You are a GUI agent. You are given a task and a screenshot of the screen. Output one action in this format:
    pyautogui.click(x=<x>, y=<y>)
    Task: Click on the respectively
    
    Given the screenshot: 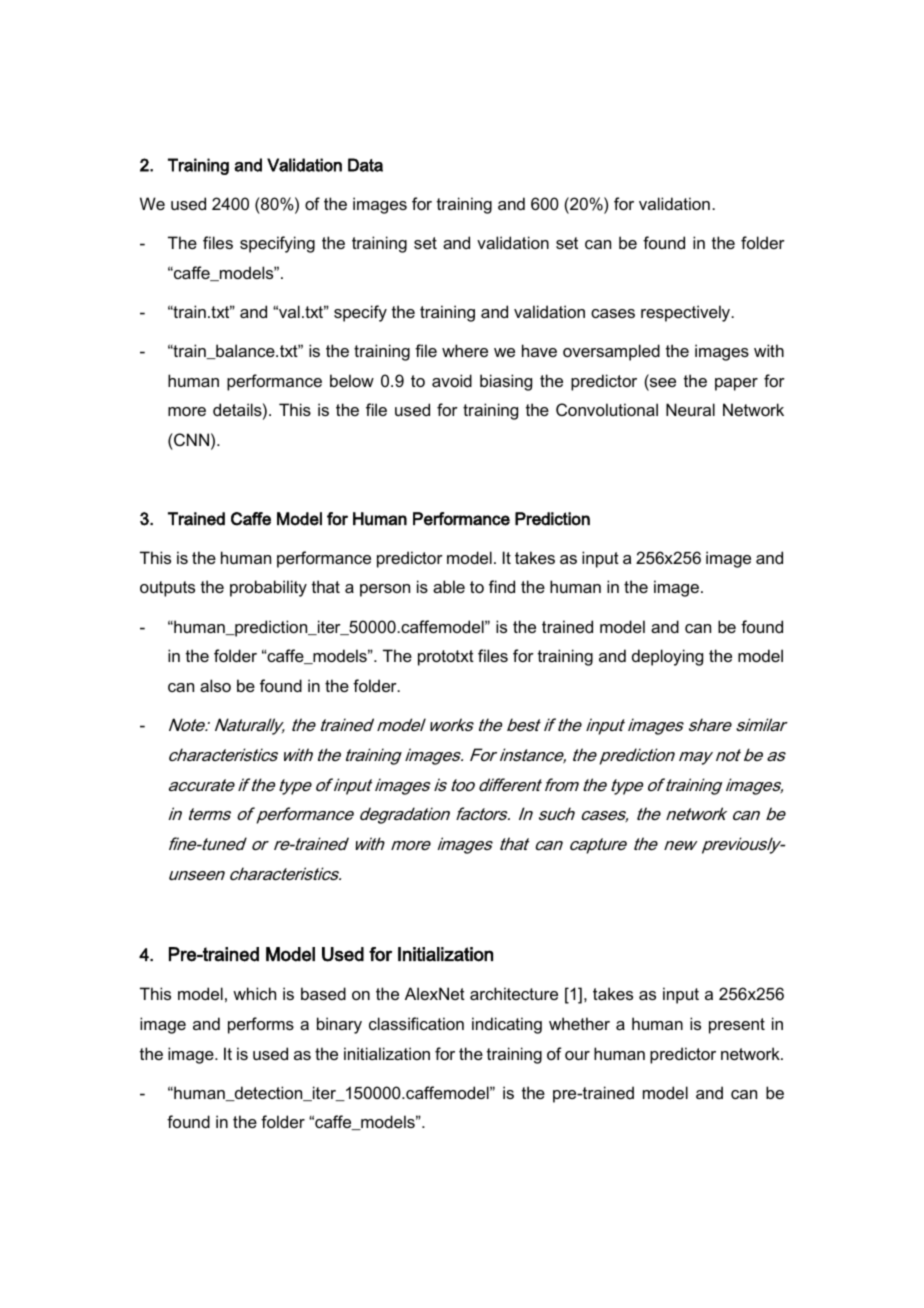 What is the action you would take?
    pyautogui.click(x=687, y=313)
